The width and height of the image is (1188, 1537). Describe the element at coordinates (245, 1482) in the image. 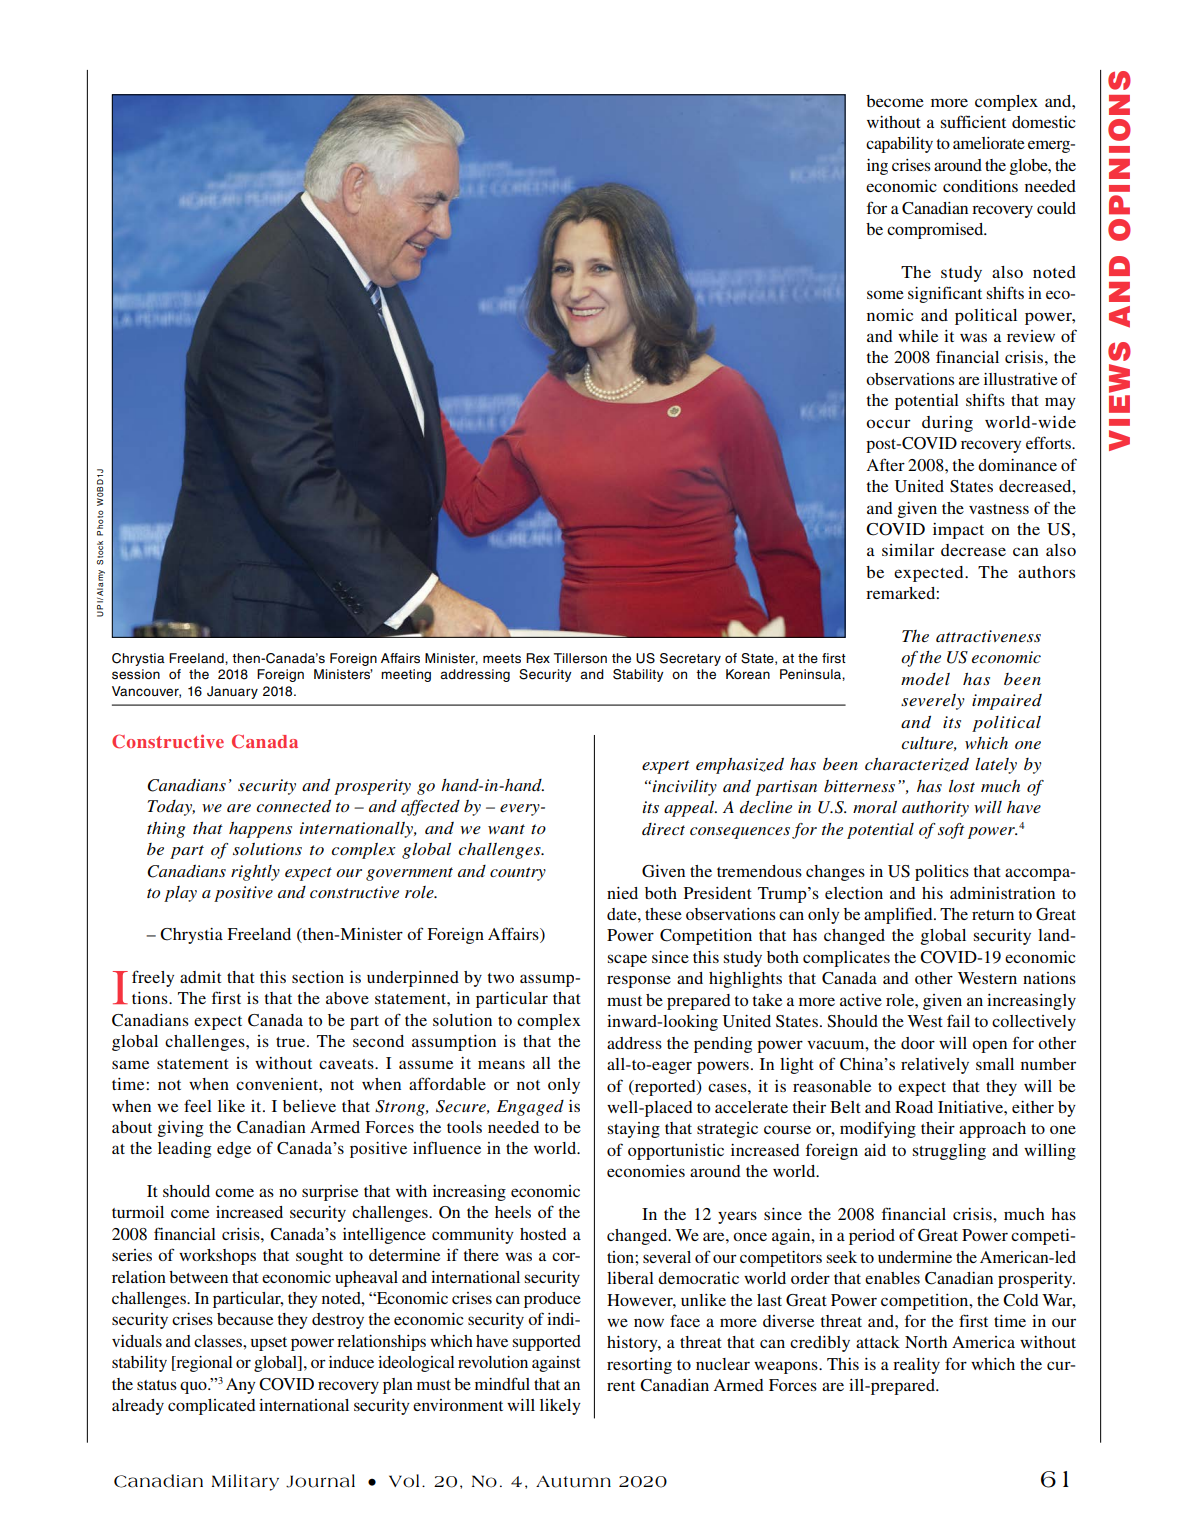

I see `Military` at that location.
